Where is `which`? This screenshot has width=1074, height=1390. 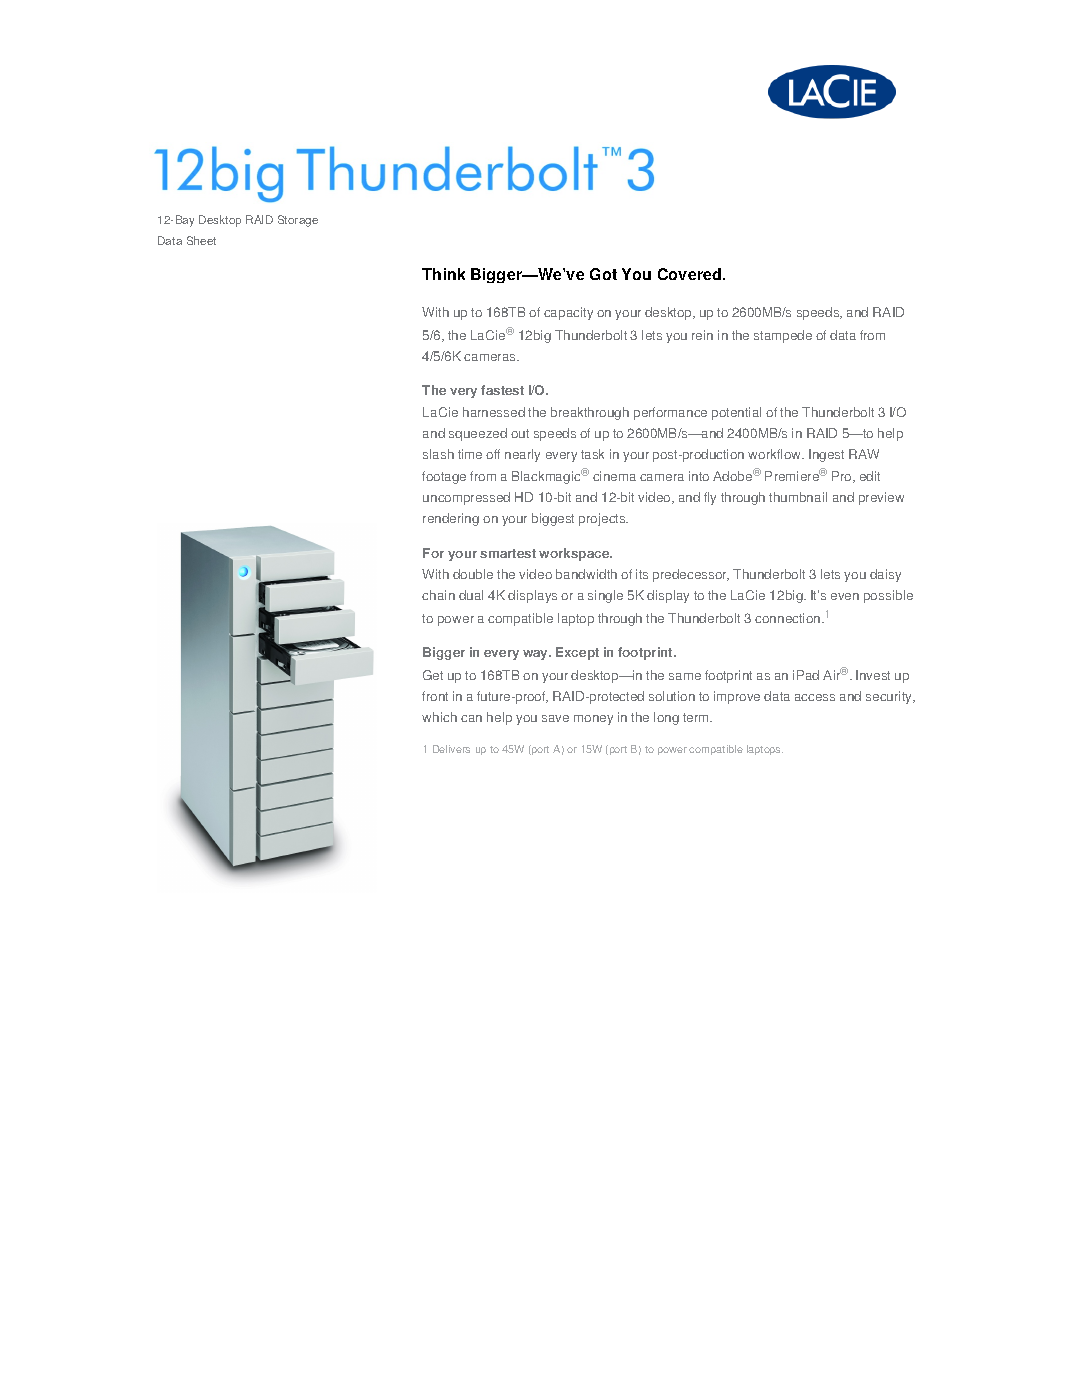 which is located at coordinates (439, 717).
